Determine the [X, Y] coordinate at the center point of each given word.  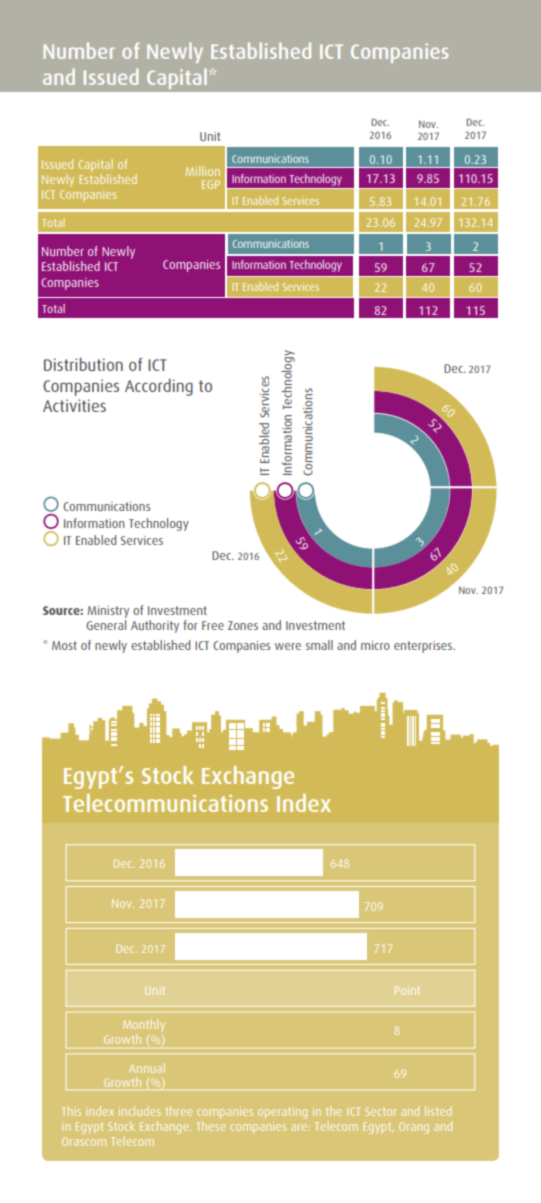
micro [375, 645]
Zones [243, 625]
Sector [380, 1111]
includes [139, 1111]
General [106, 623]
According [159, 387]
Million [203, 171]
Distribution [83, 364]
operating [282, 1113]
